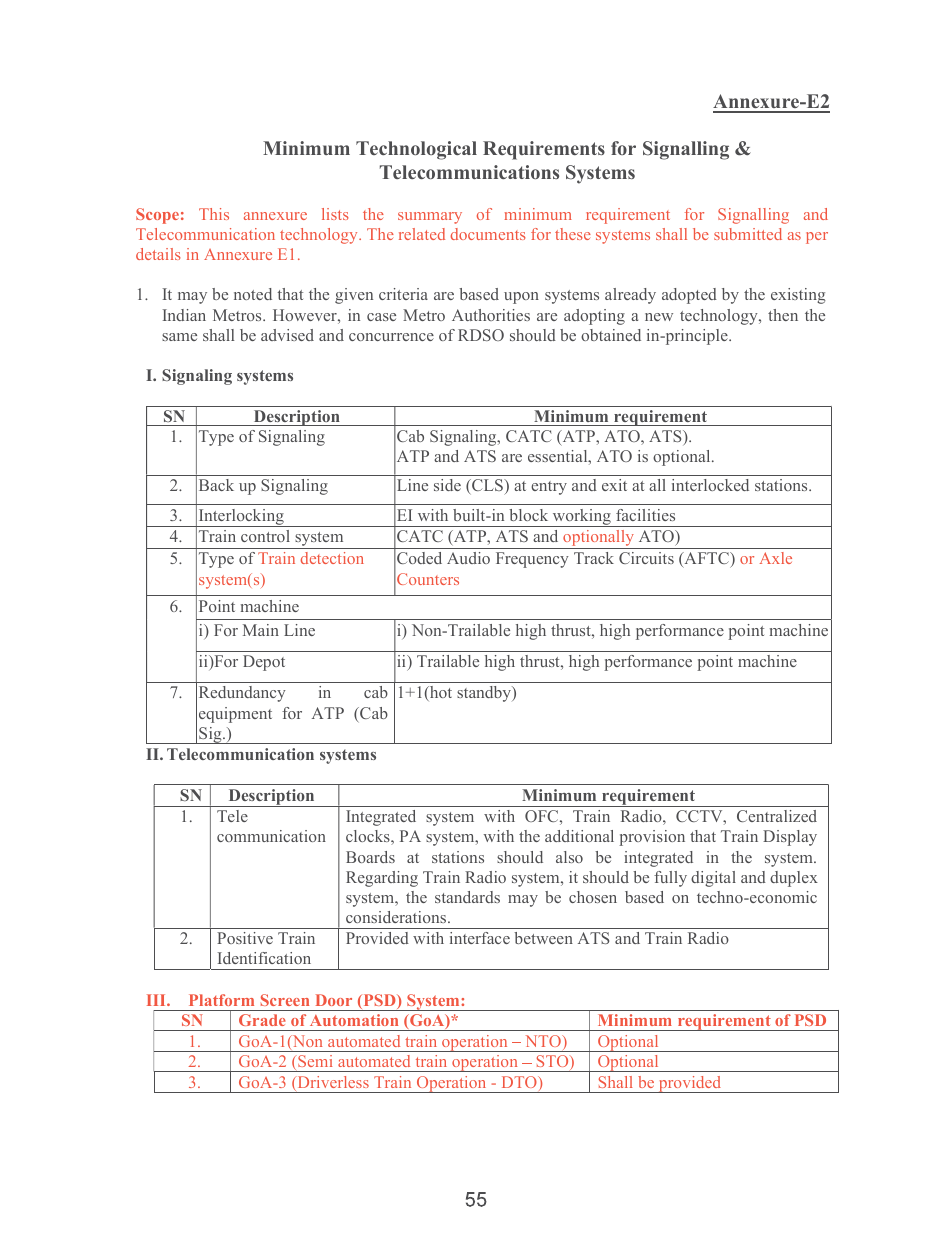 The height and width of the screenshot is (1233, 952). What do you see at coordinates (264, 663) in the screenshot?
I see `Depot` at bounding box center [264, 663].
